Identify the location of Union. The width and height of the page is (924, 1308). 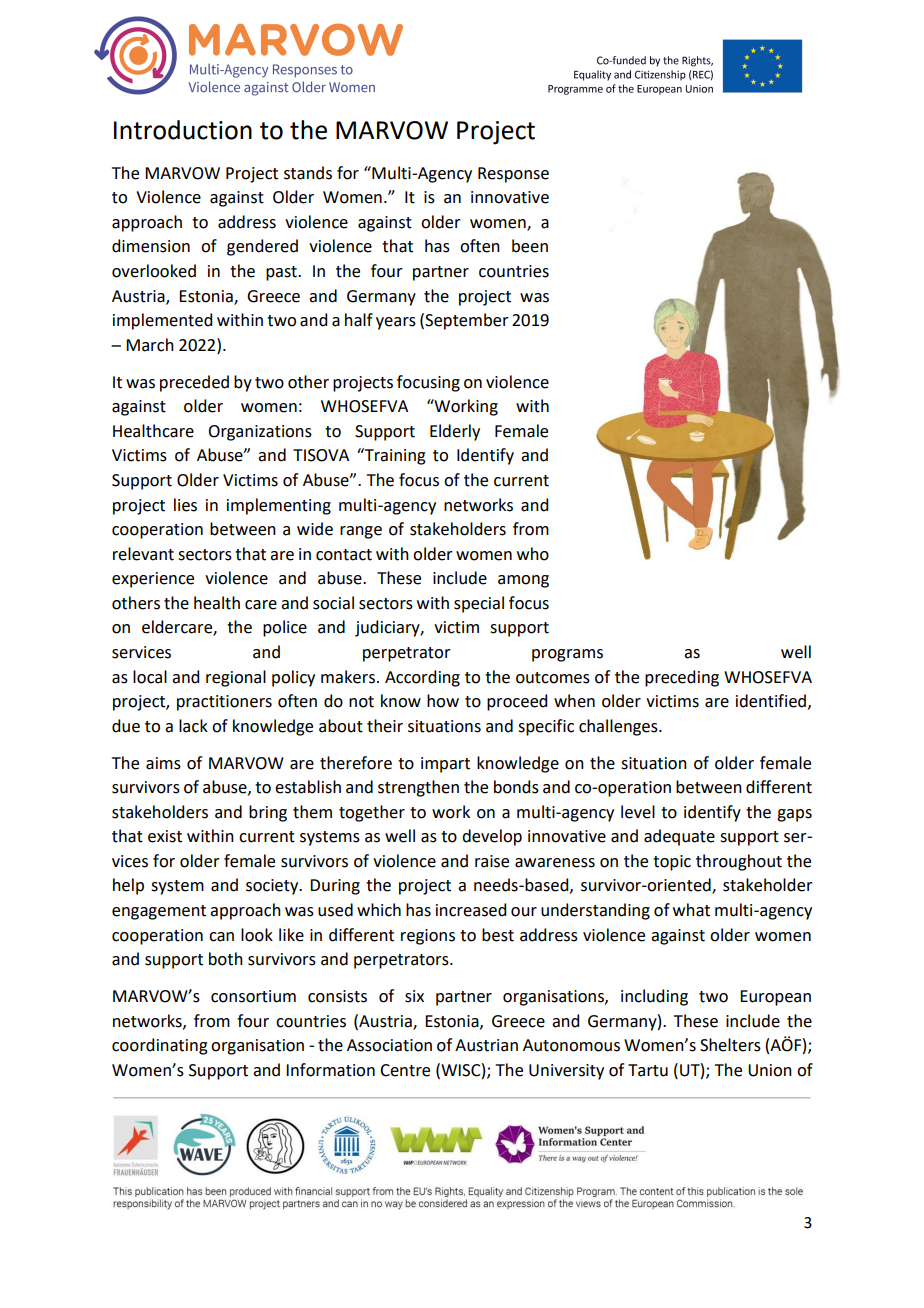
(770, 1070).
